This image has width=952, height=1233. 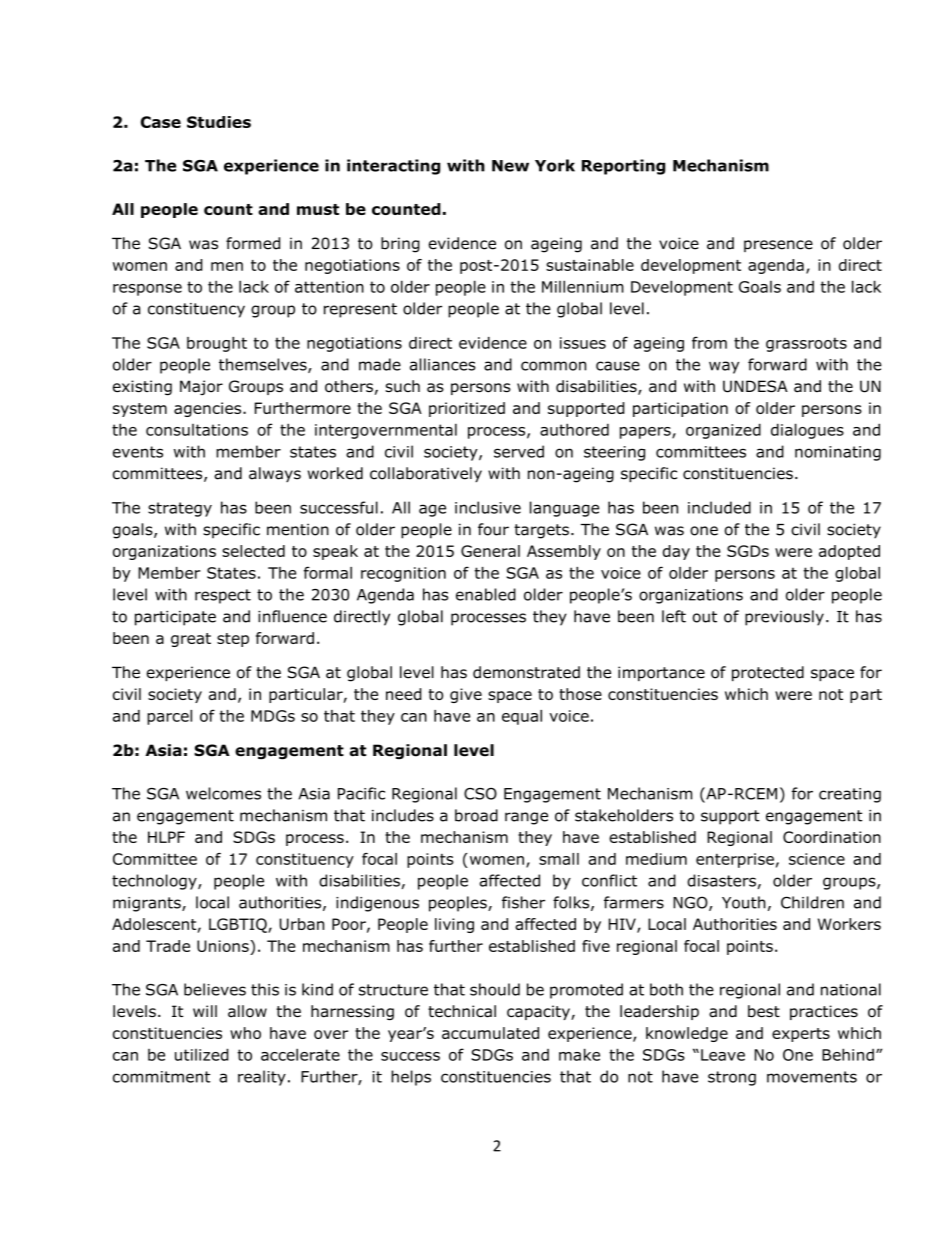 What do you see at coordinates (801, 1035) in the image?
I see `experts` at bounding box center [801, 1035].
